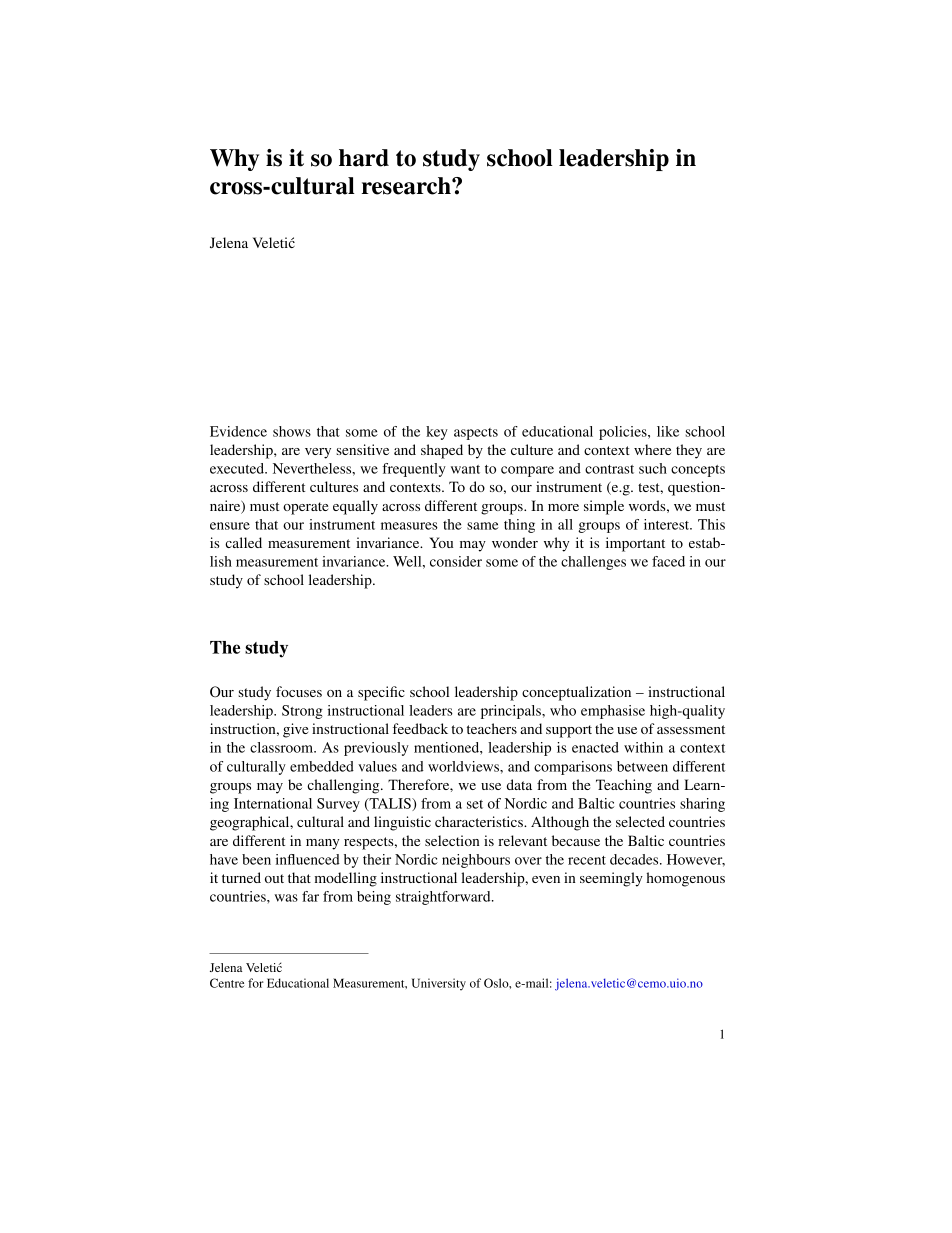 Image resolution: width=952 pixels, height=1233 pixels. What do you see at coordinates (652, 449) in the page?
I see `where` at bounding box center [652, 449].
